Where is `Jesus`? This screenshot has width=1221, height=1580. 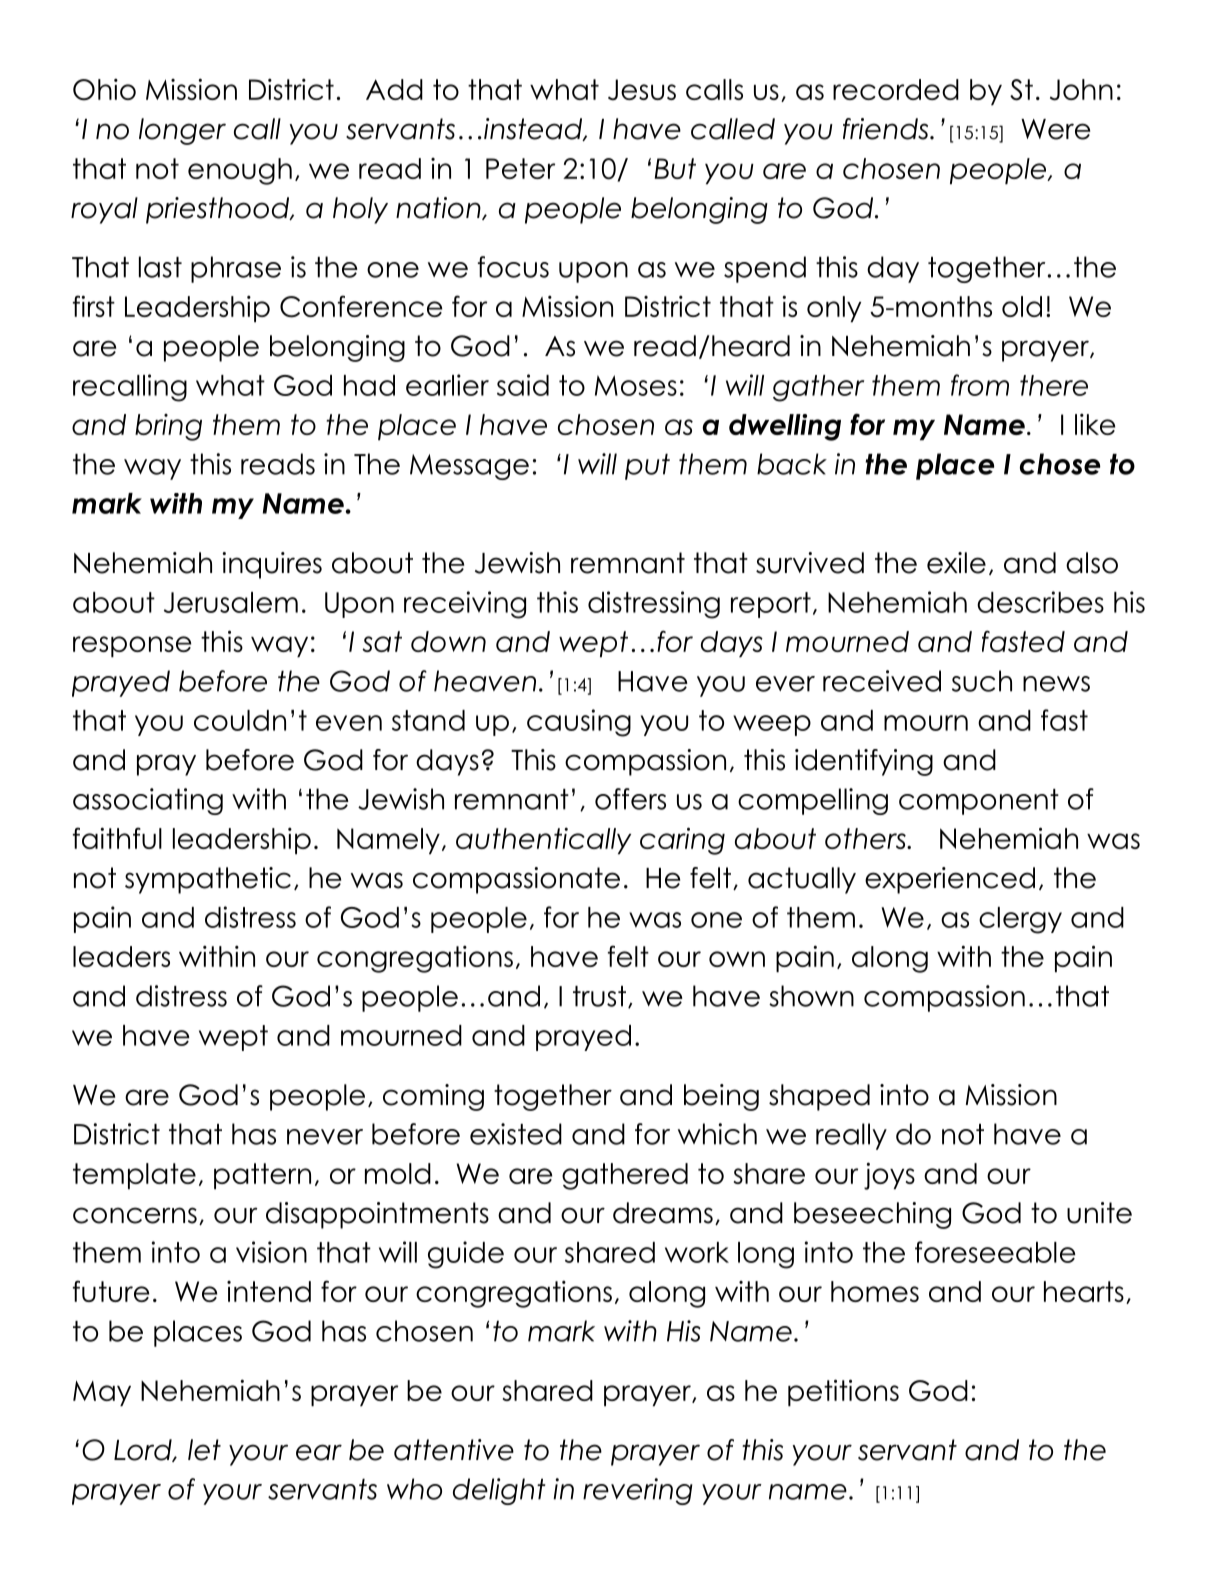
Jesus is located at coordinates (642, 90).
